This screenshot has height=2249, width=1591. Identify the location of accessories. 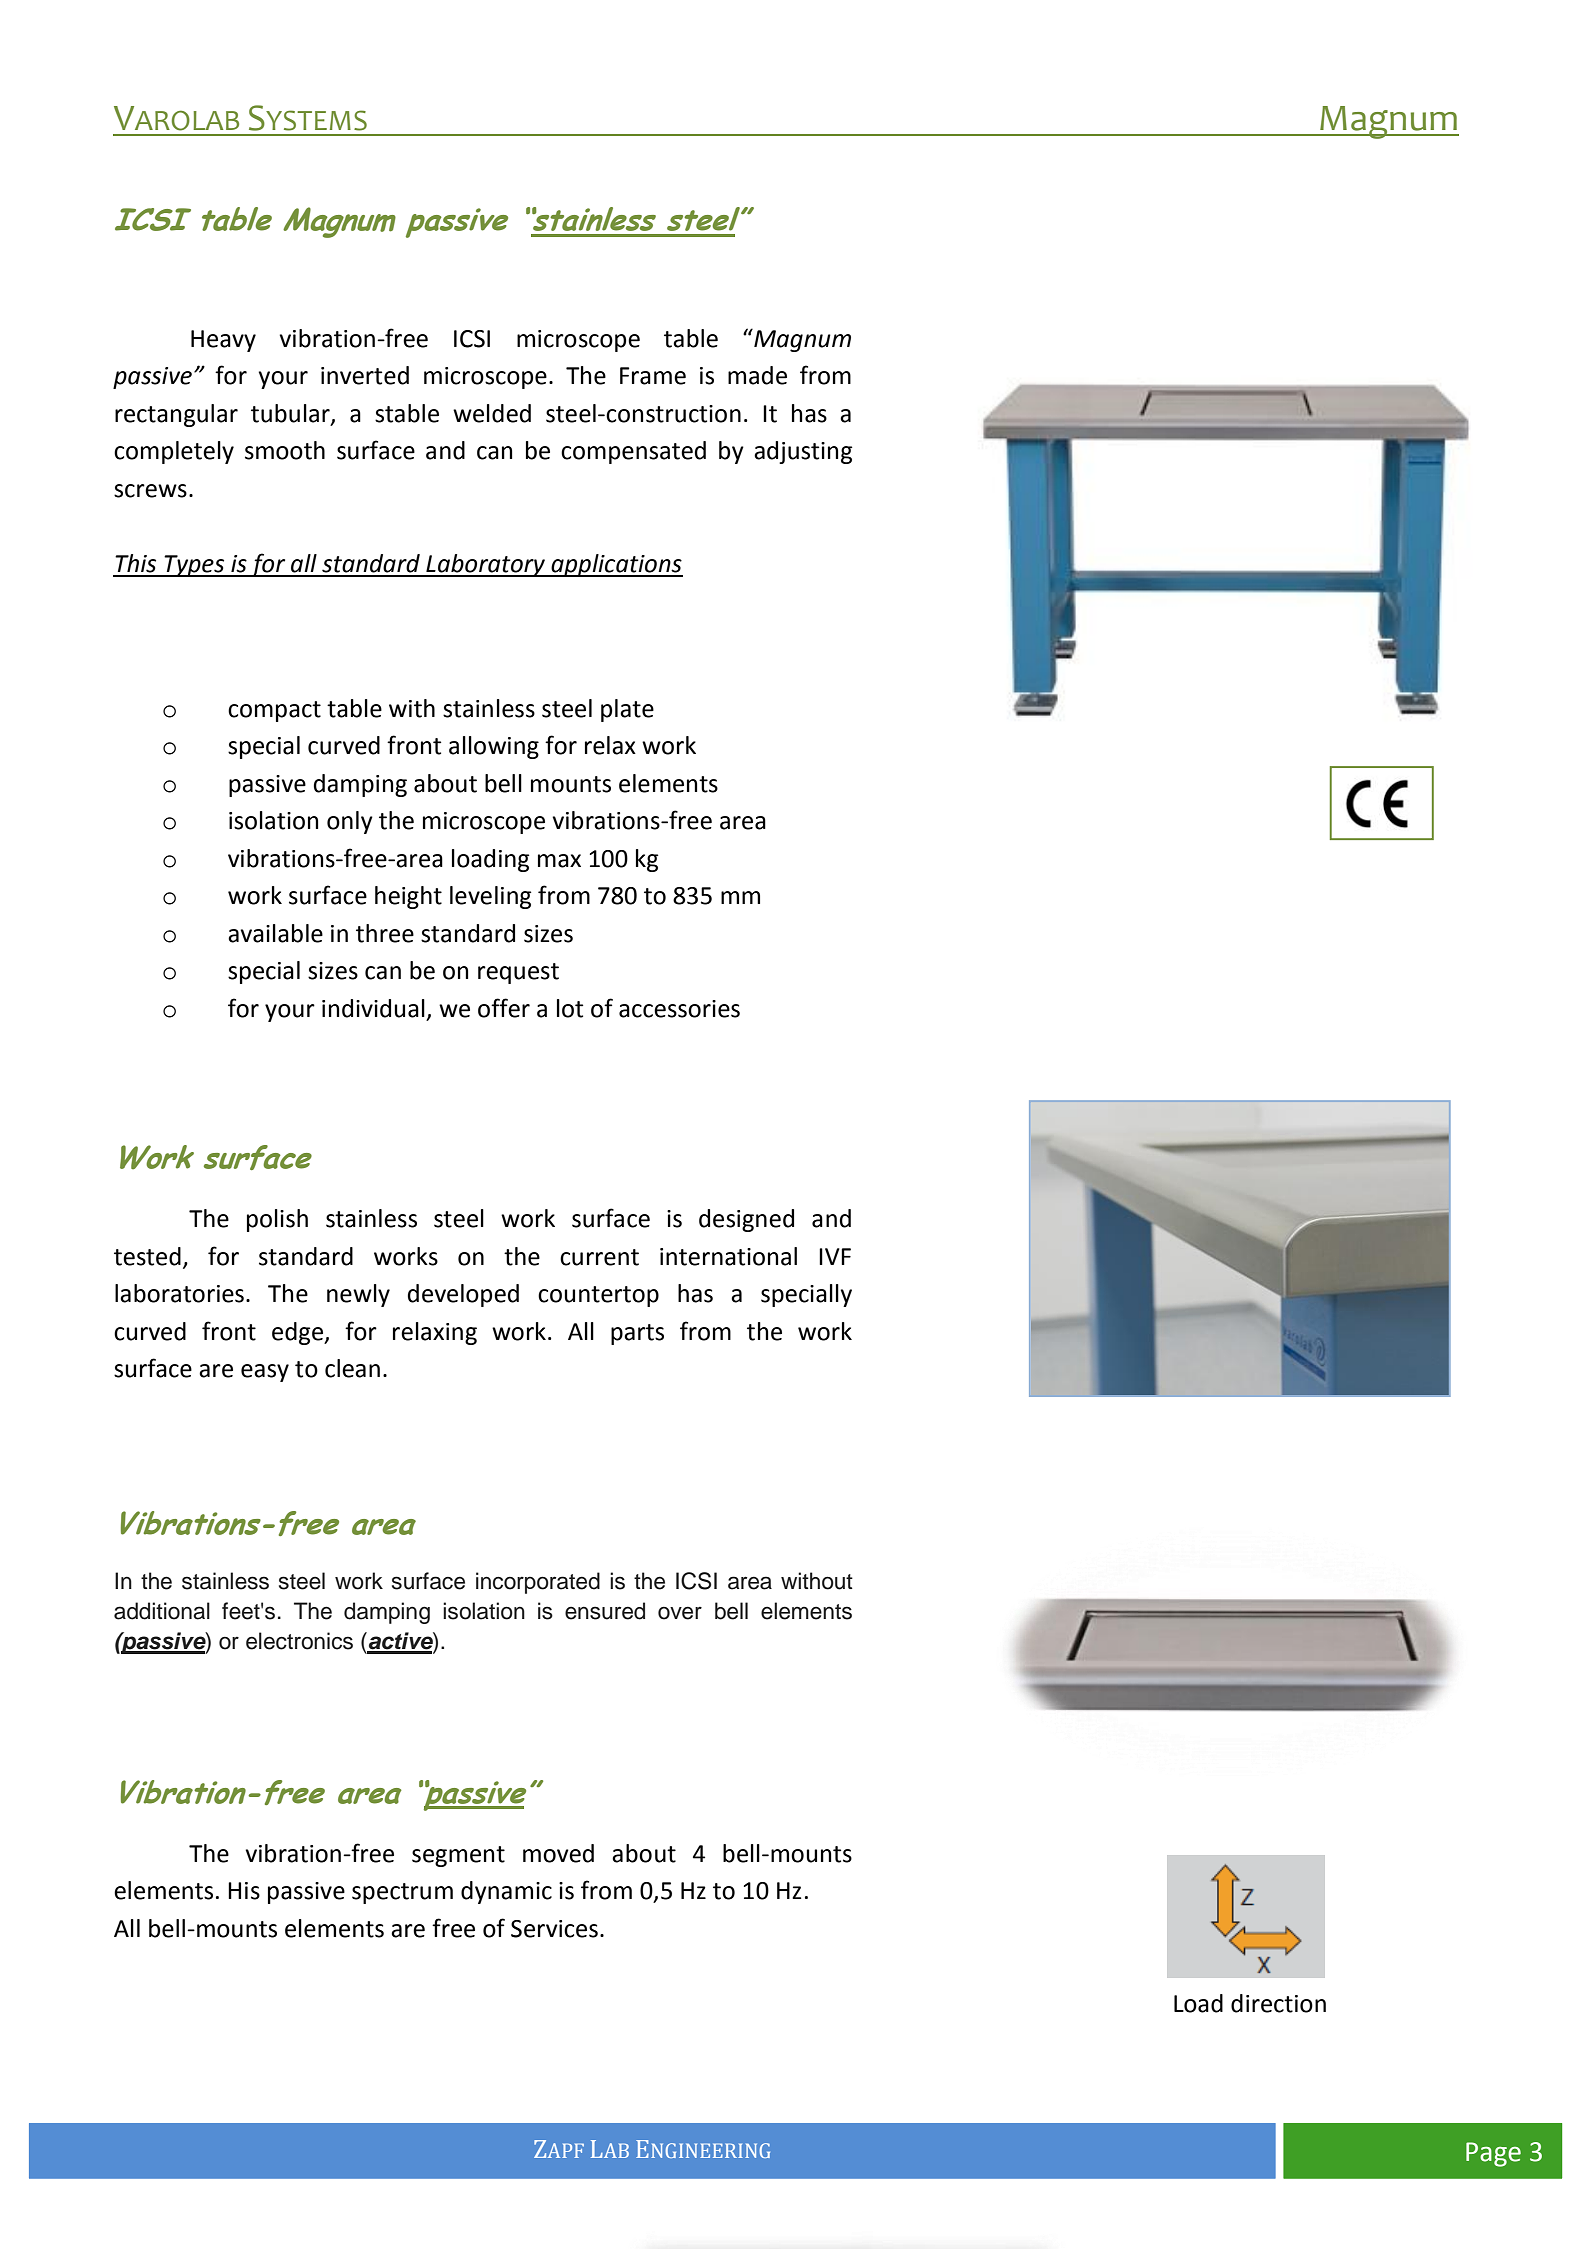
(679, 1009).
